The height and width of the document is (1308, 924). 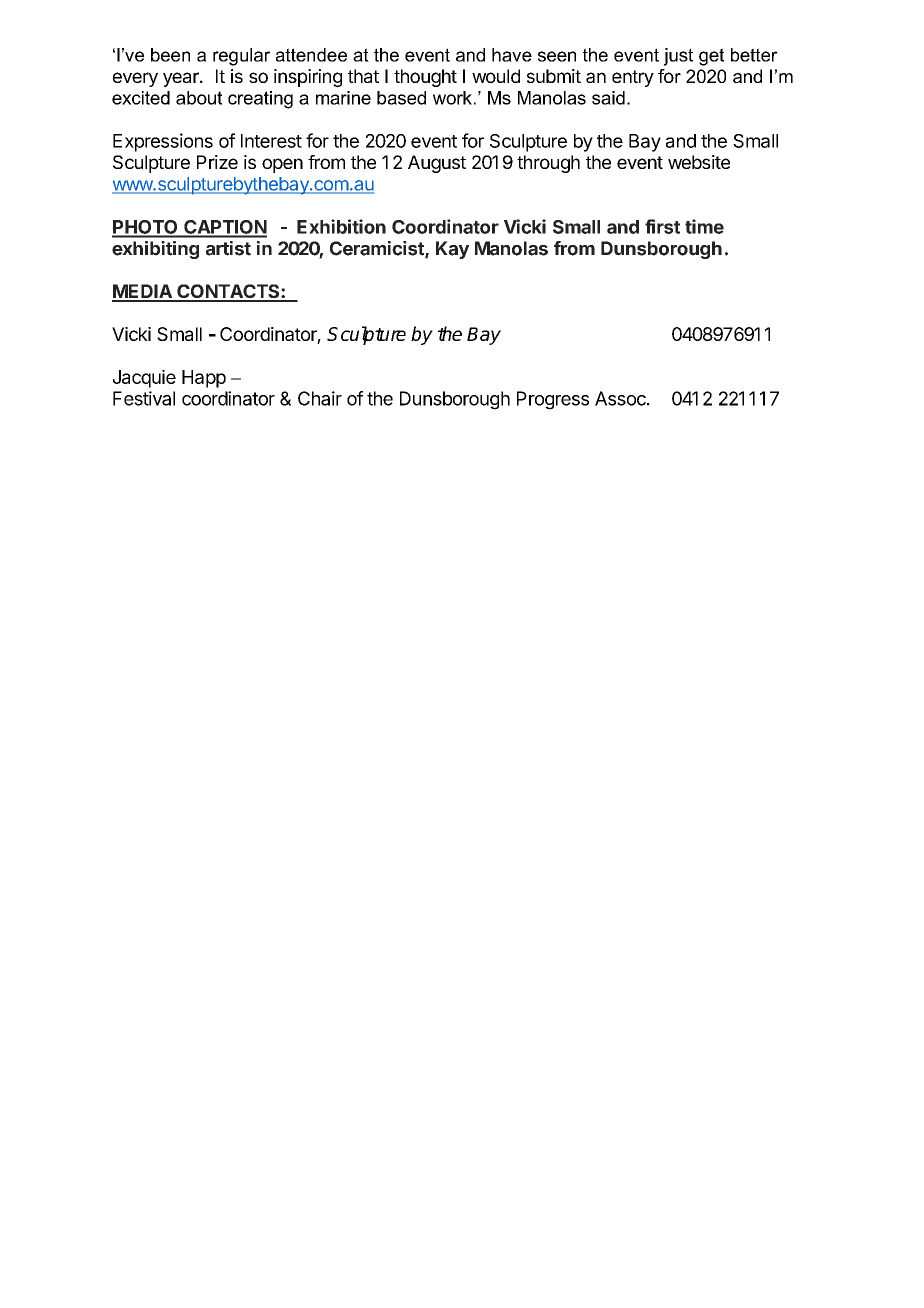 I want to click on first, so click(x=662, y=226).
